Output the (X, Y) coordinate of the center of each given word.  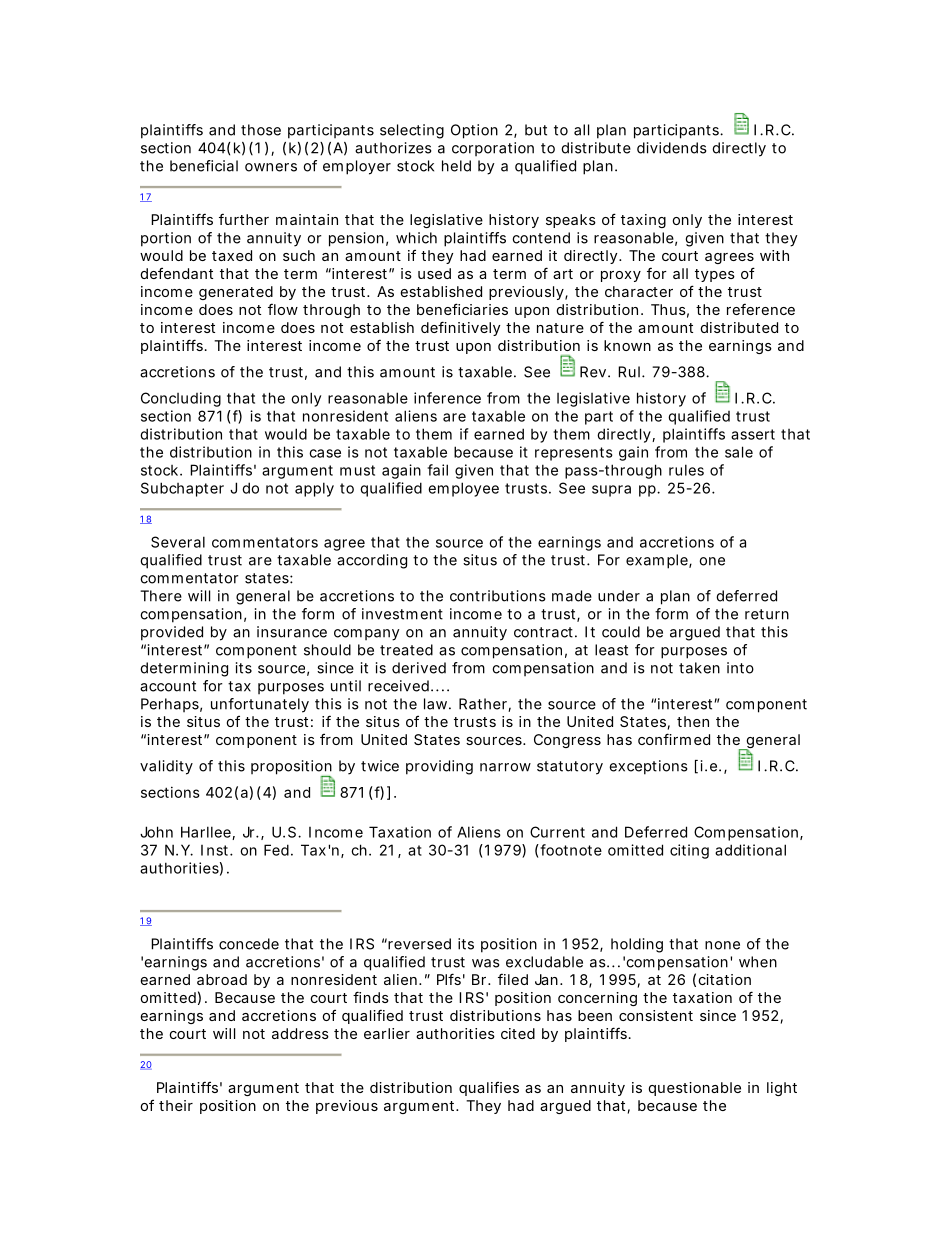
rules (686, 470)
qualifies (489, 1088)
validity (166, 767)
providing (439, 767)
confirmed (674, 739)
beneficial (204, 166)
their (176, 1105)
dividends (672, 148)
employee (463, 489)
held (456, 166)
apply (314, 489)
